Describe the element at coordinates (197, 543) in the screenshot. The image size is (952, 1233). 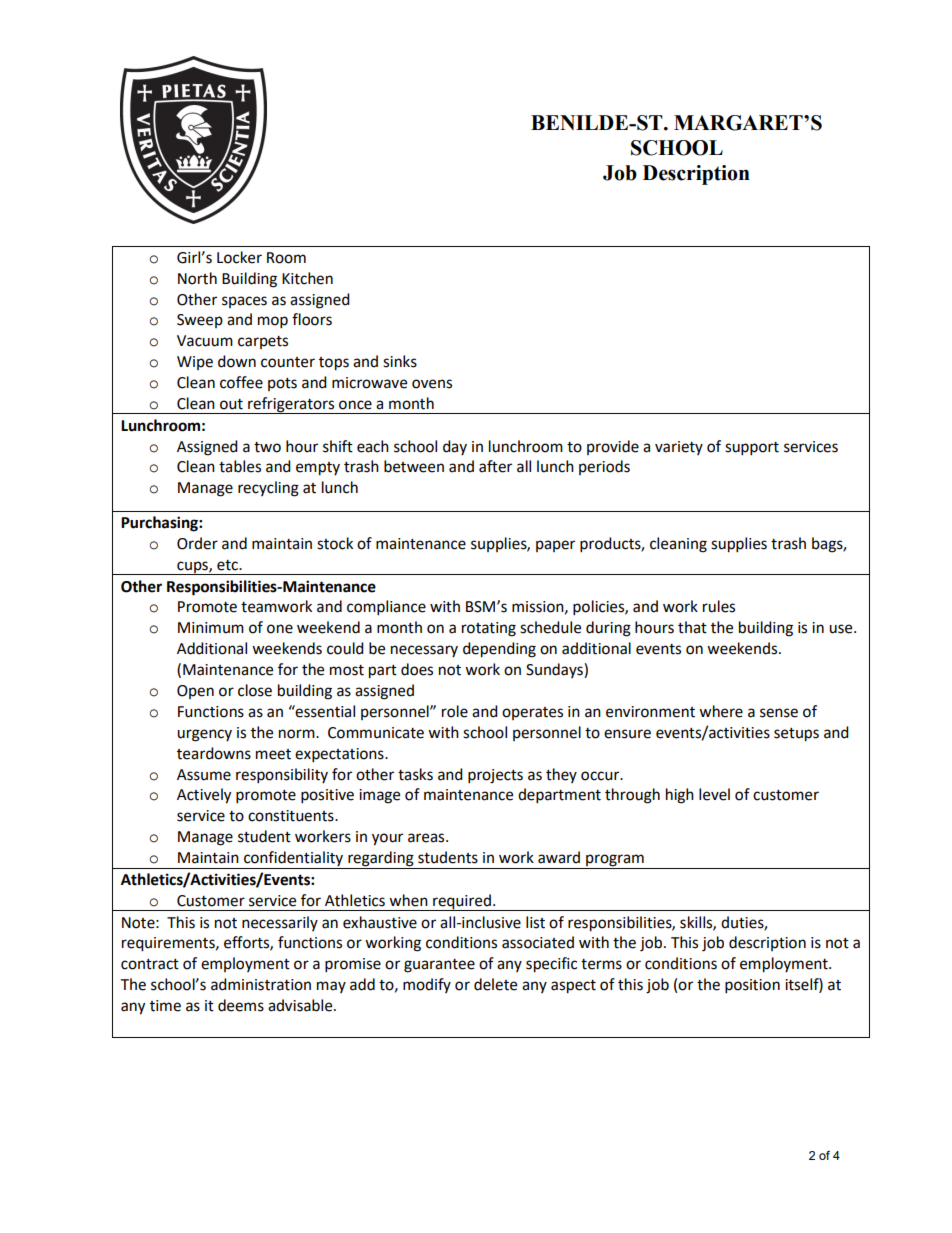
I see `Order` at that location.
